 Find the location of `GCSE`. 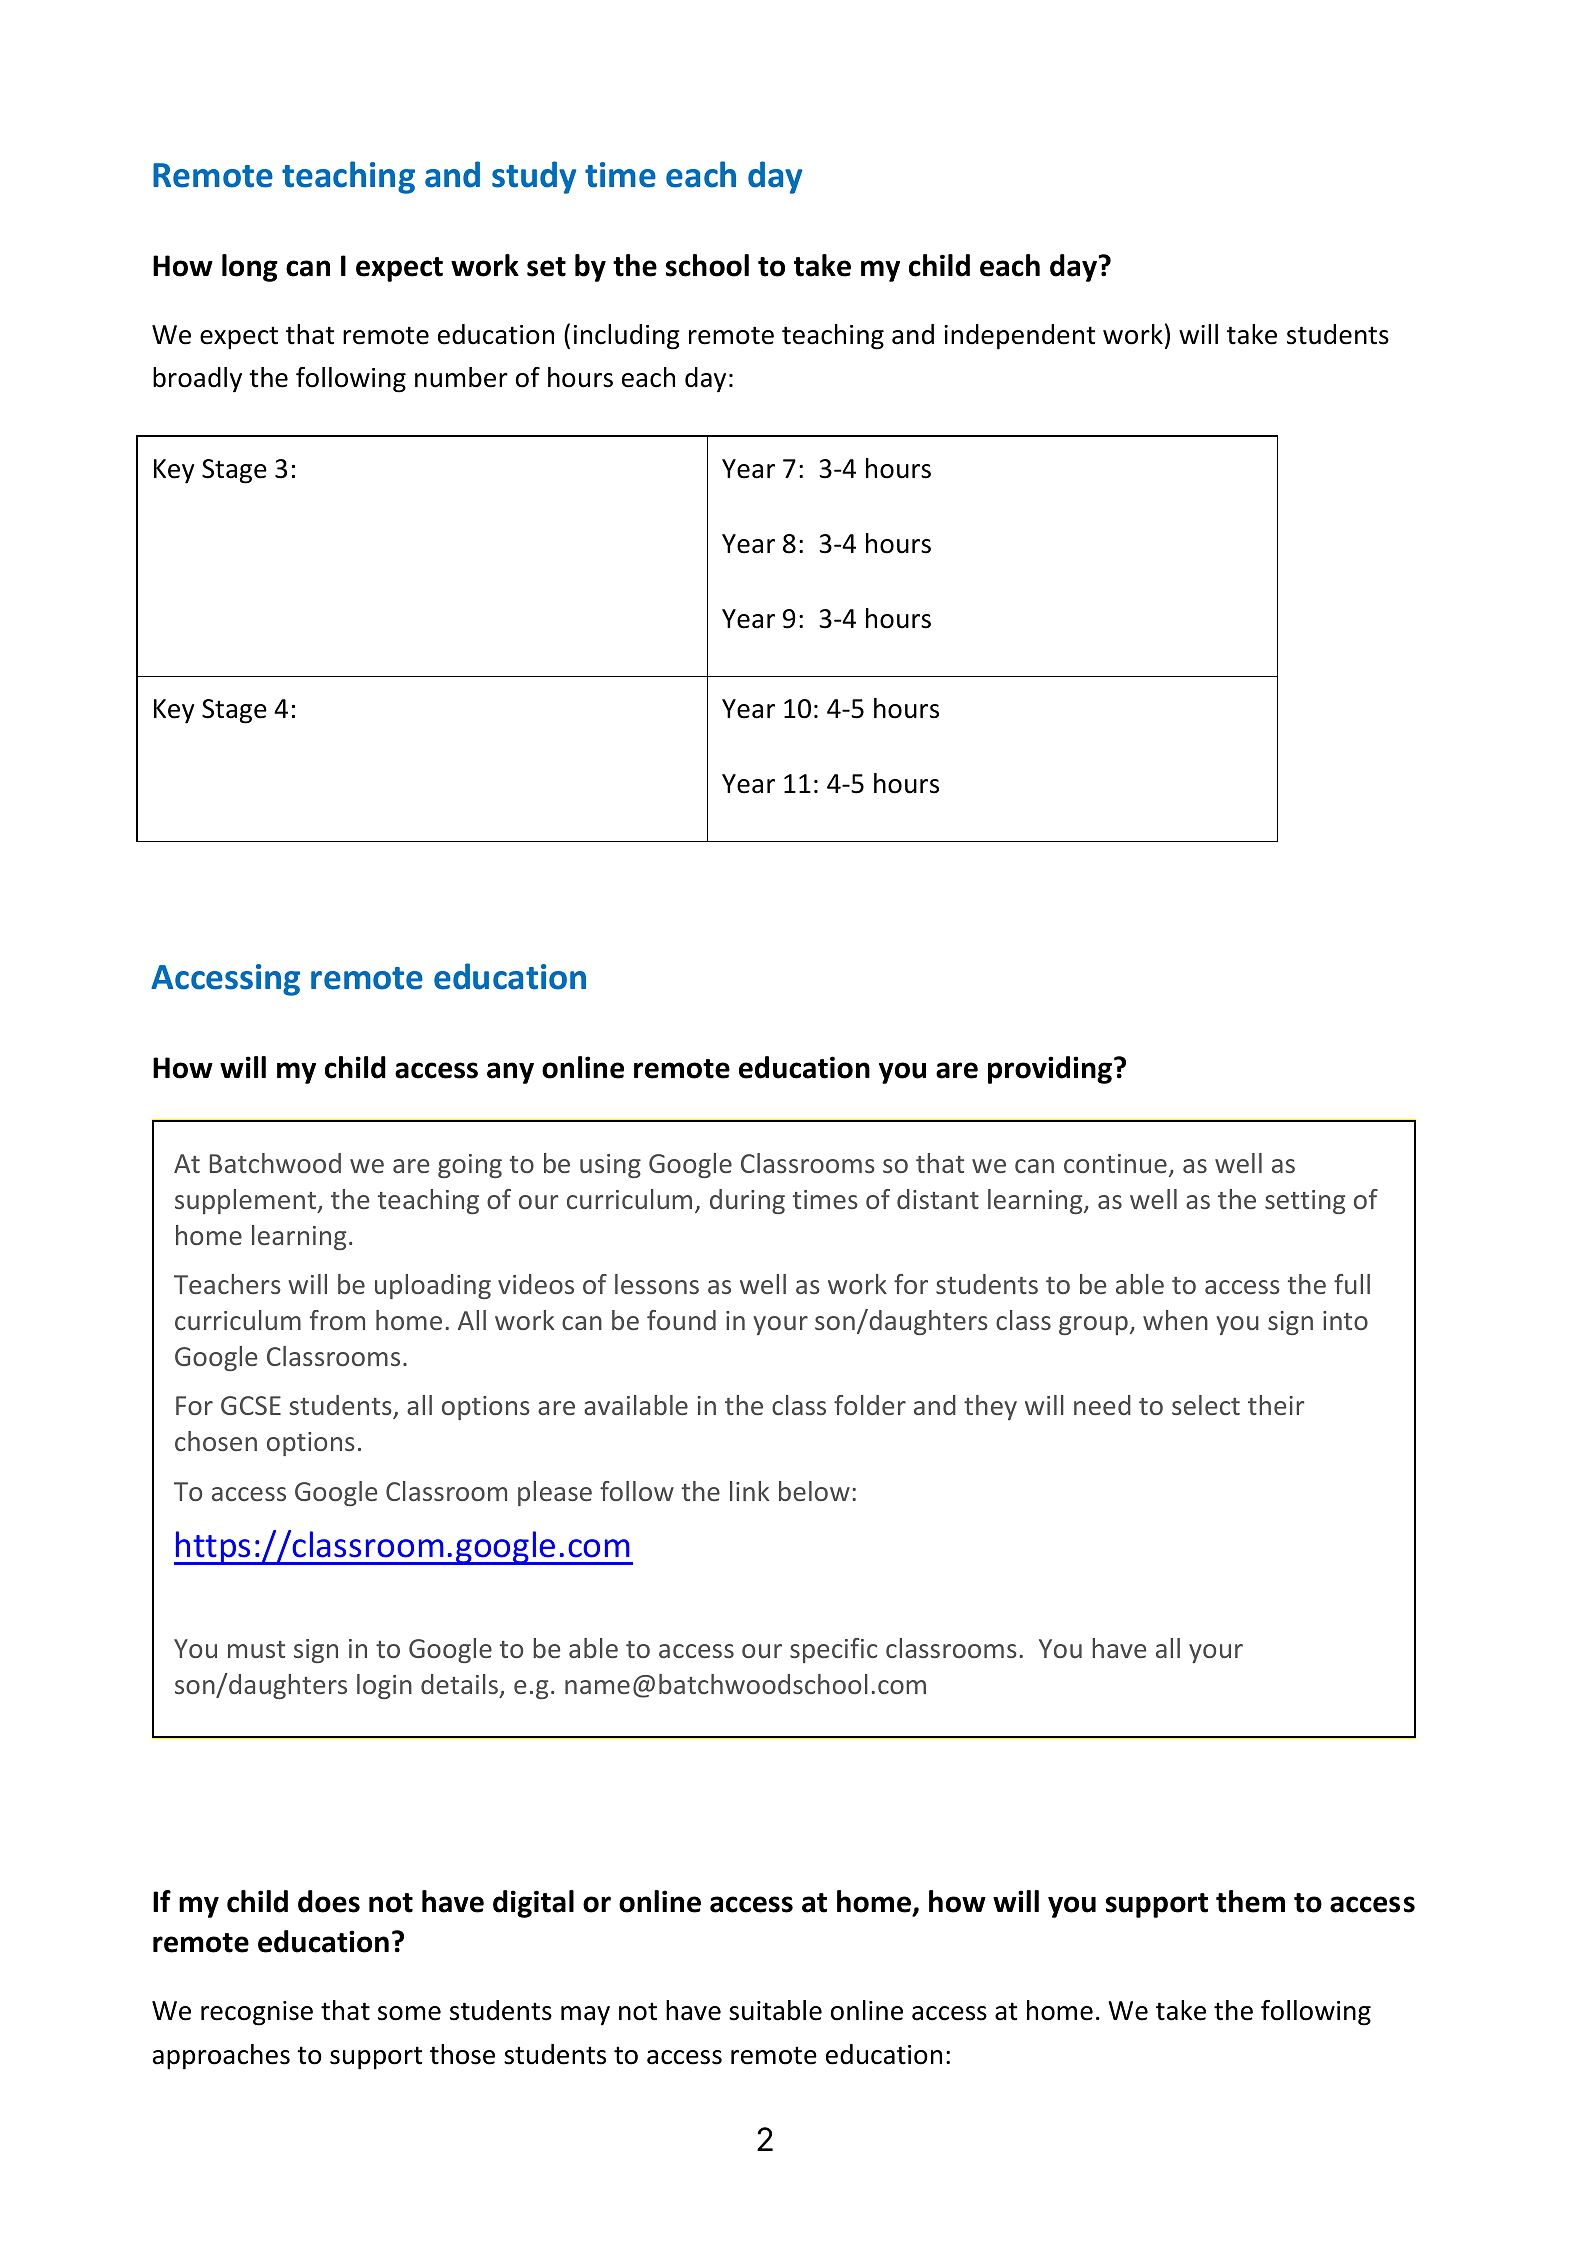

GCSE is located at coordinates (251, 1405).
